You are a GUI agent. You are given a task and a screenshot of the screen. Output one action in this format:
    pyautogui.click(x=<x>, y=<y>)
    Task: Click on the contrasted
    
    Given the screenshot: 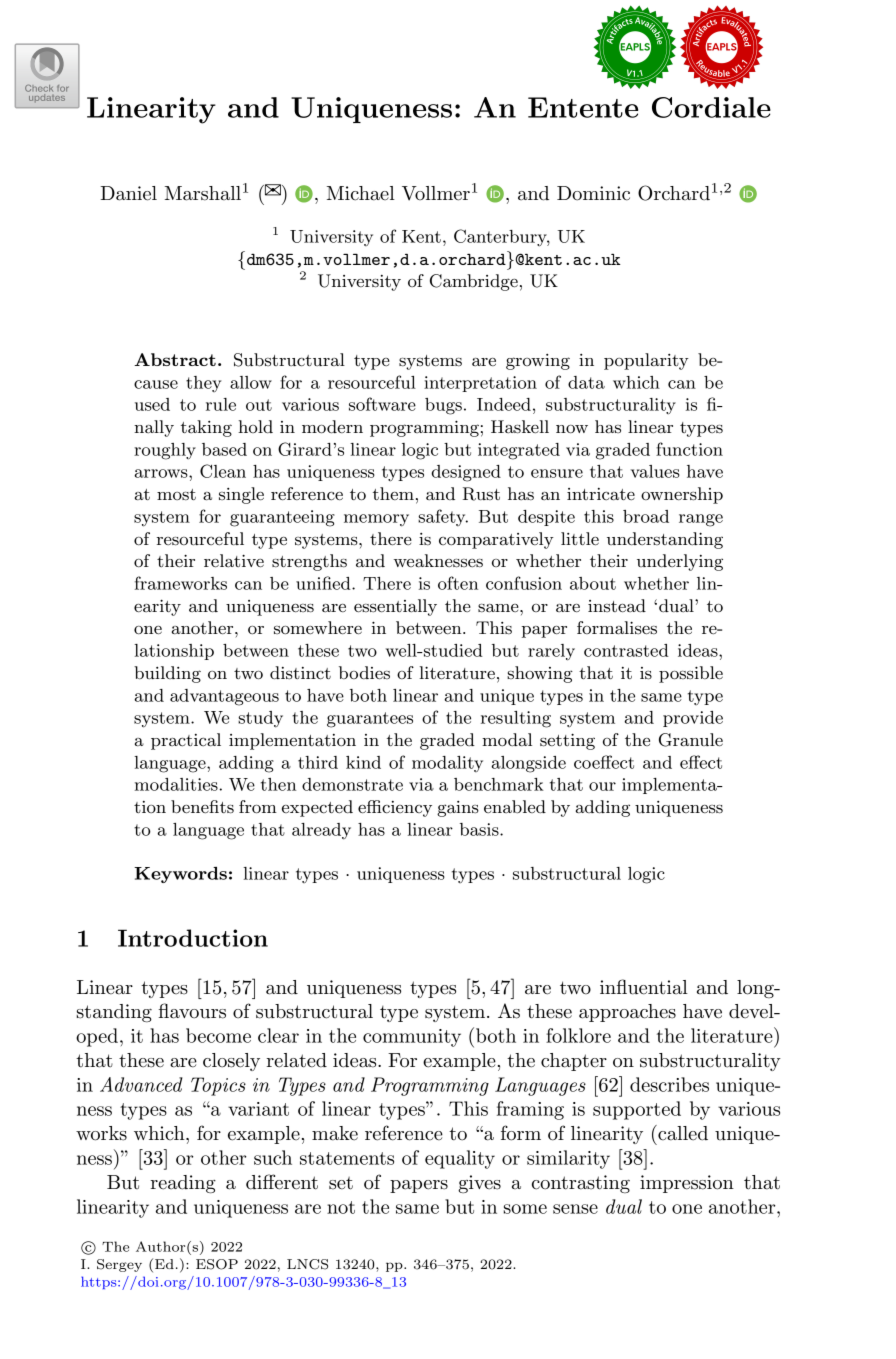 What is the action you would take?
    pyautogui.click(x=626, y=650)
